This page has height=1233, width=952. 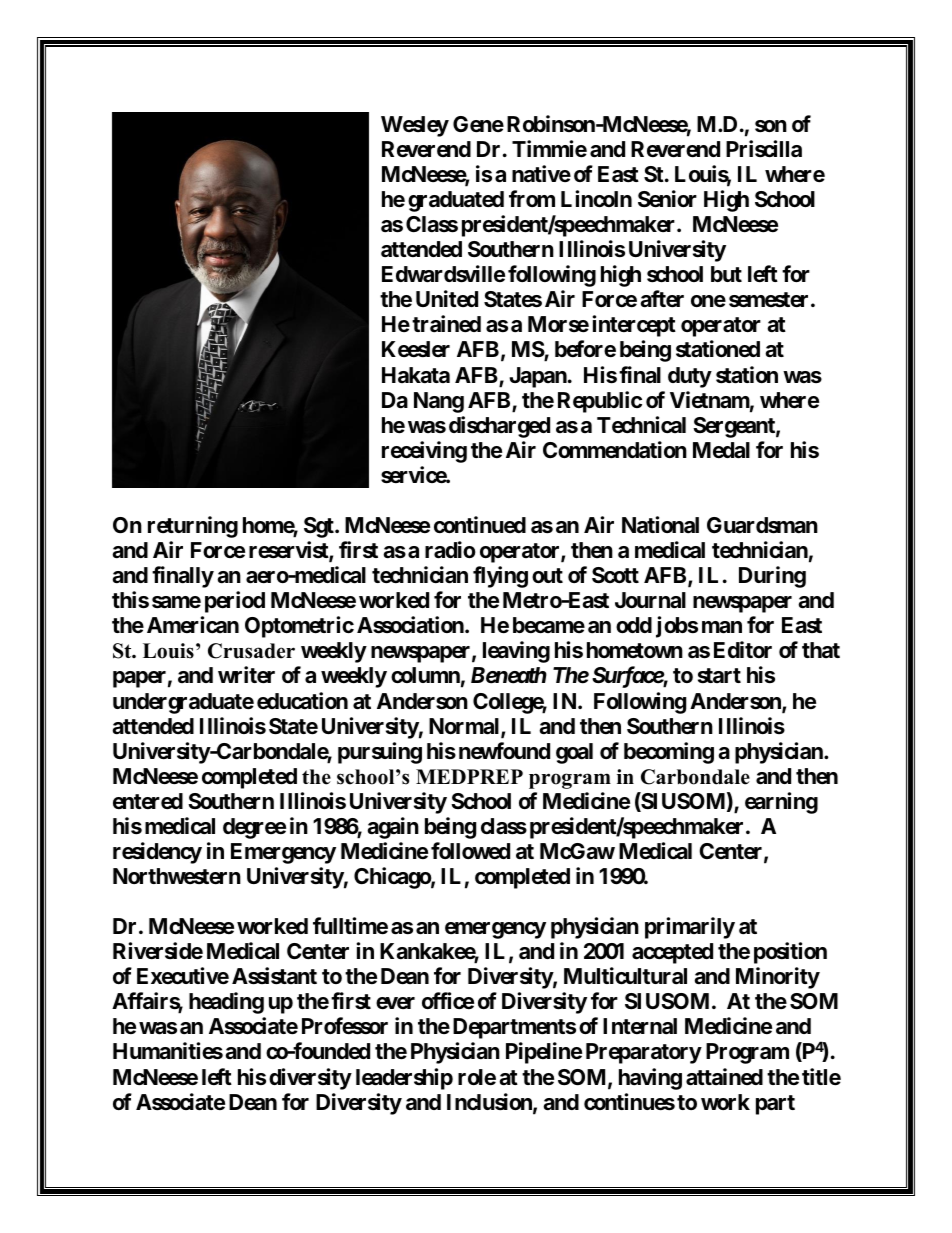 I want to click on flying, so click(x=500, y=577).
